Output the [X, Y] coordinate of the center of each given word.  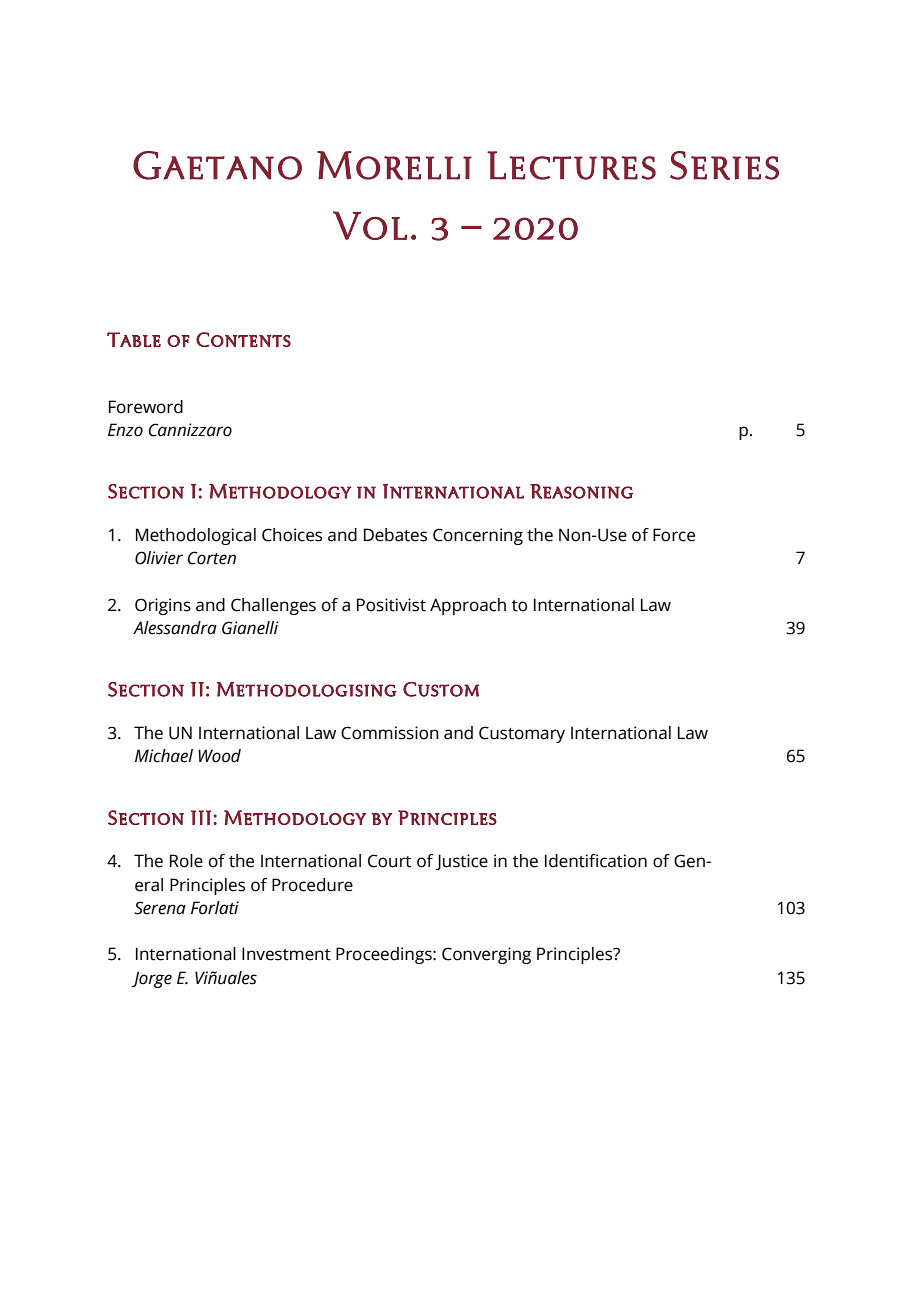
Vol [370, 225]
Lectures [571, 165]
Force [674, 535]
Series [724, 165]
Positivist [391, 605]
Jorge [151, 979]
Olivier [159, 558]
